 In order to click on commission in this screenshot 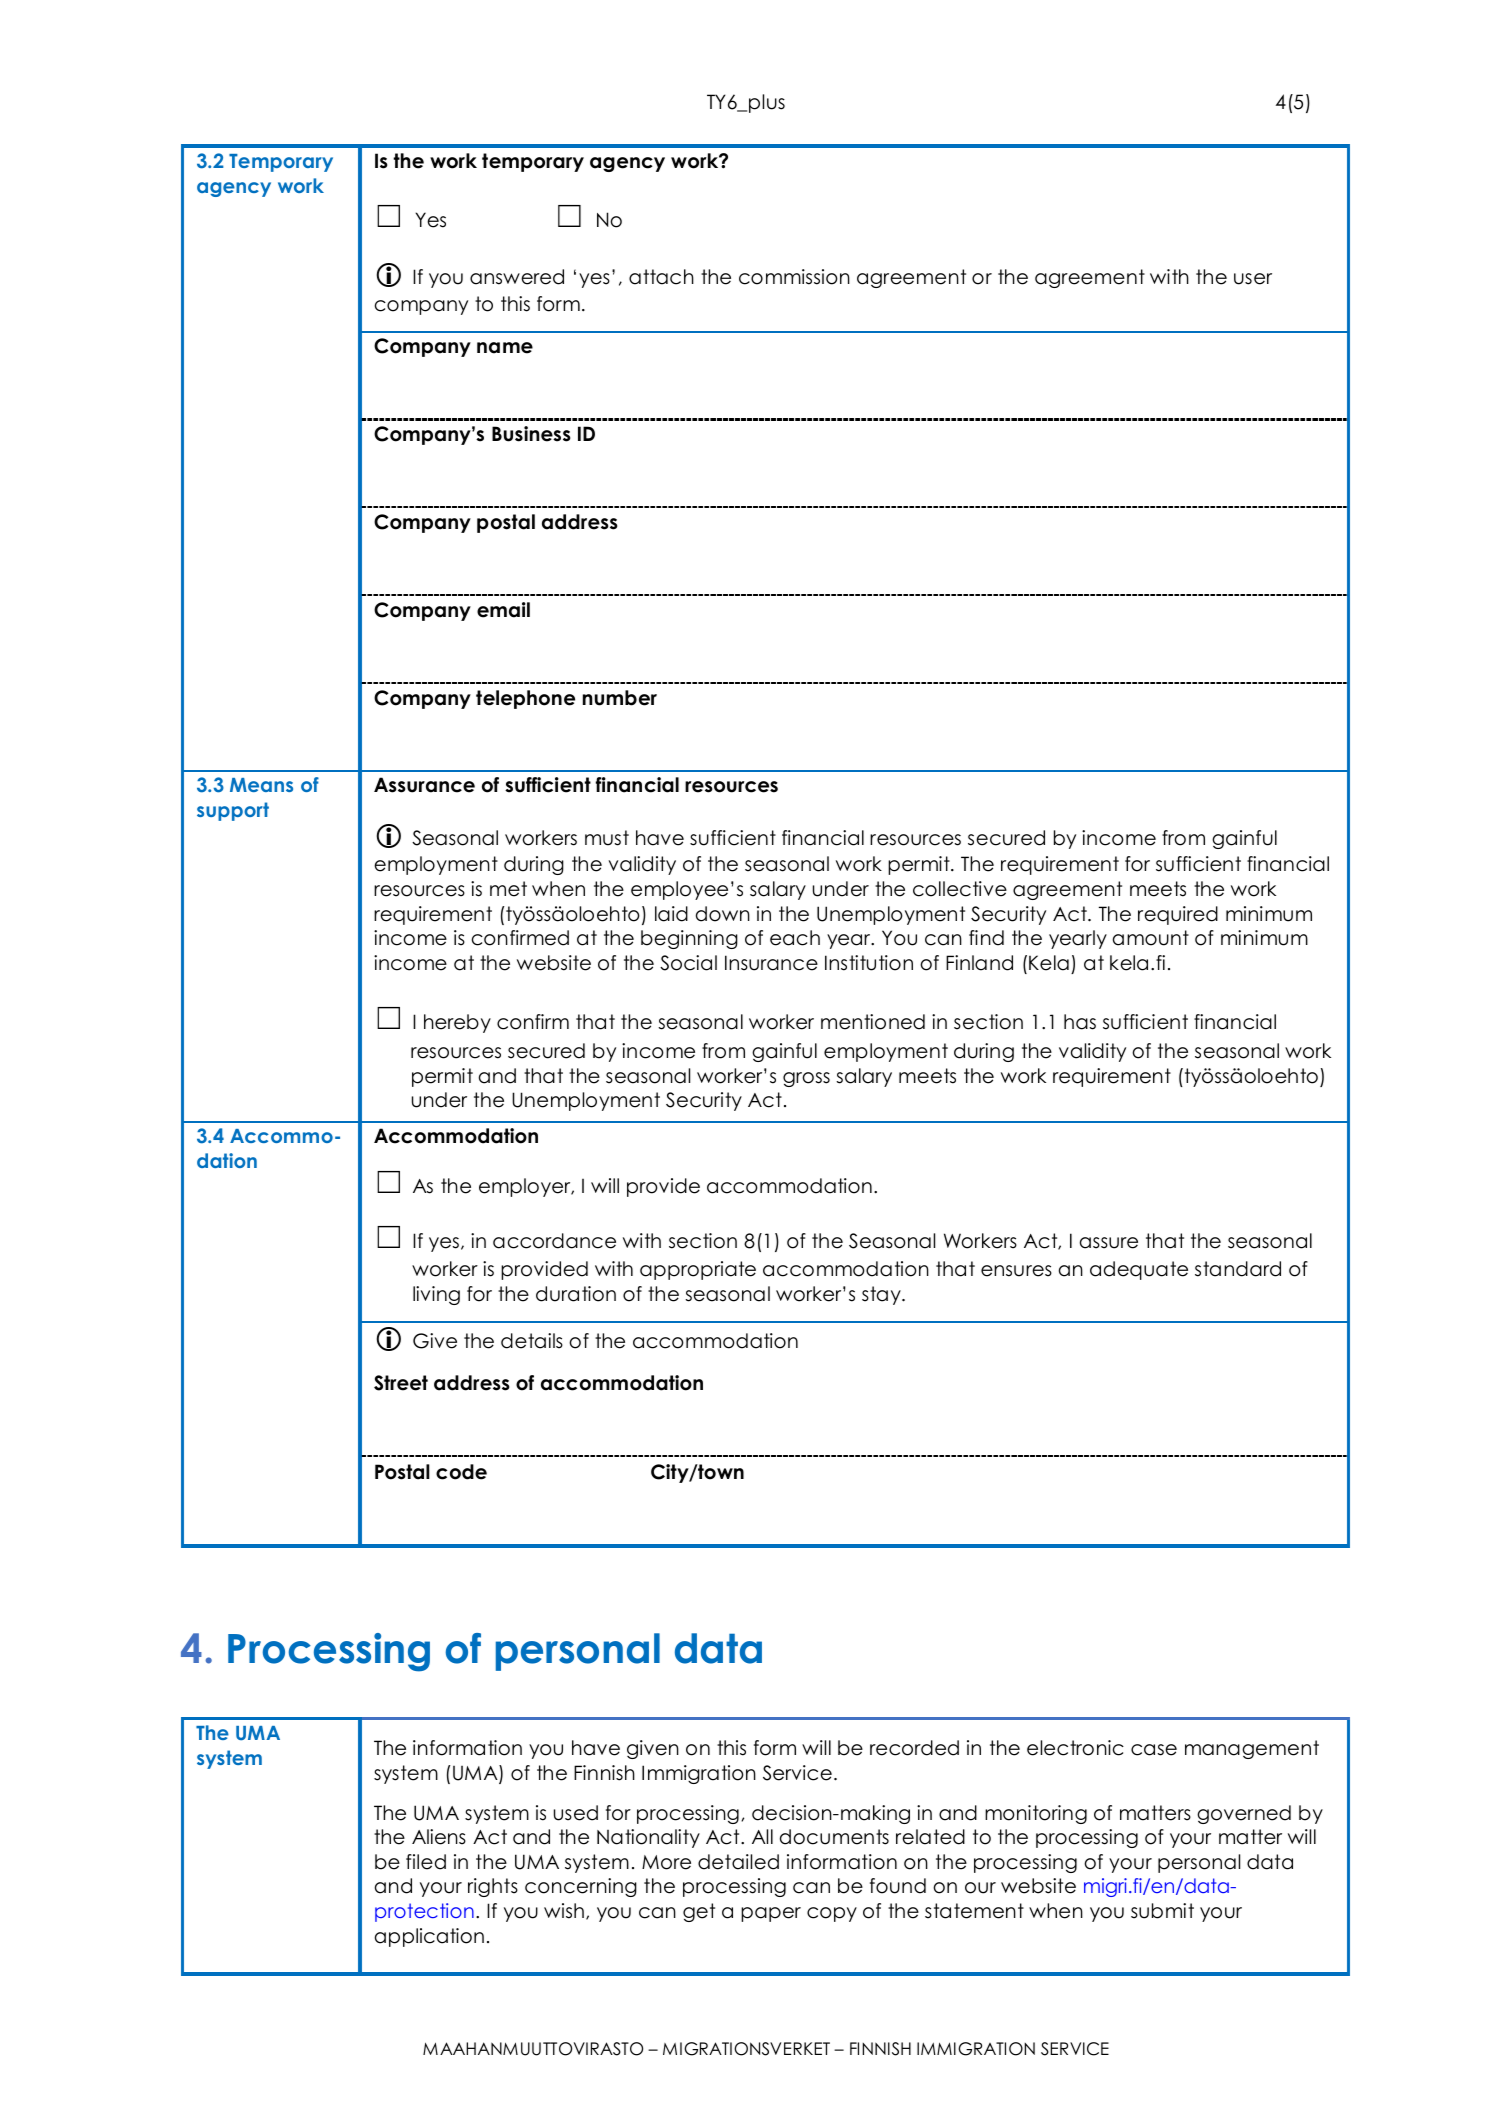, I will do `click(794, 277)`.
